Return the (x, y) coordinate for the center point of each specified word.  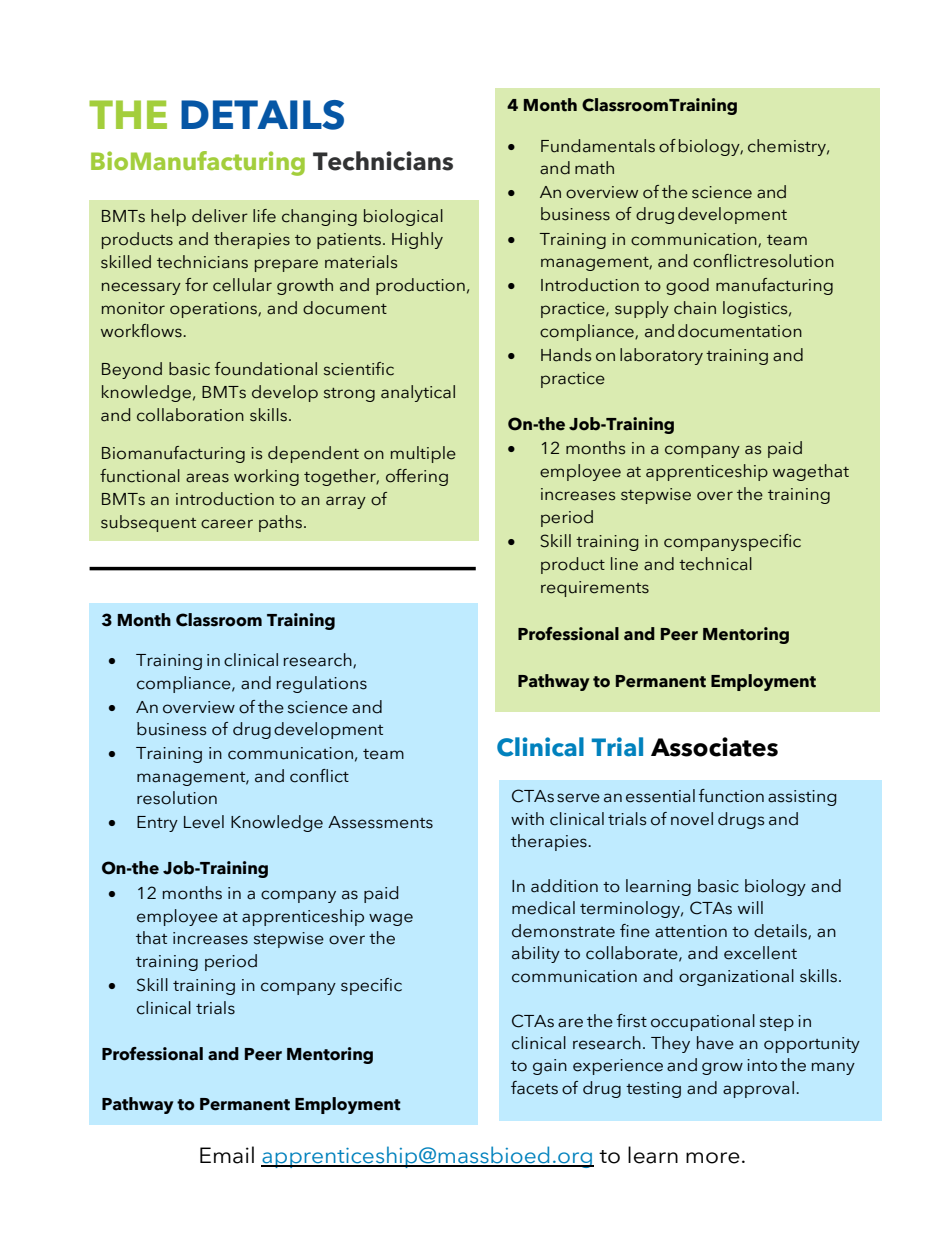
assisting (802, 798)
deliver (220, 216)
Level (204, 822)
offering (417, 477)
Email (227, 1155)
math (594, 168)
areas (207, 478)
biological (403, 217)
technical (715, 564)
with (527, 818)
